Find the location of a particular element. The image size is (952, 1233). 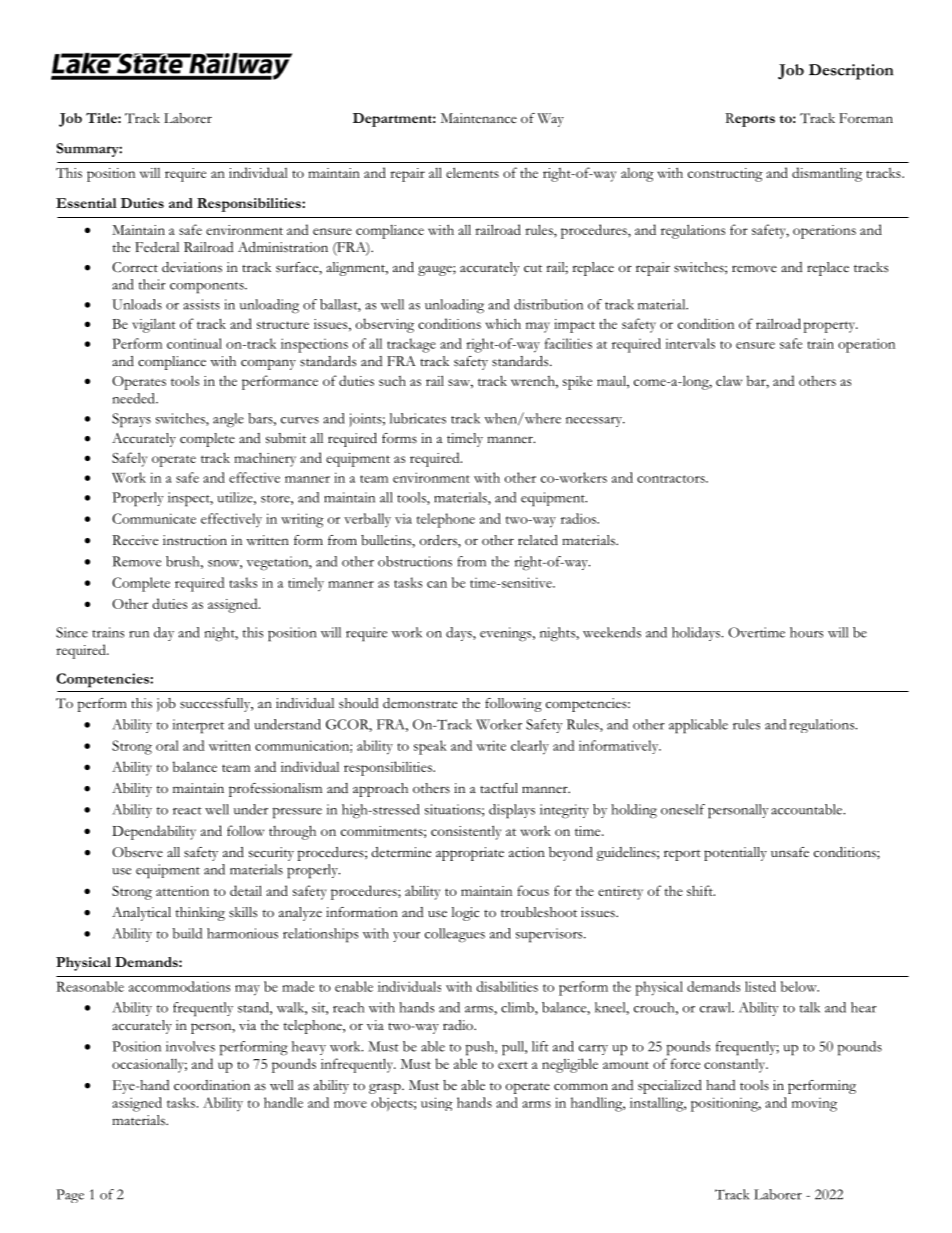

can is located at coordinates (437, 584).
